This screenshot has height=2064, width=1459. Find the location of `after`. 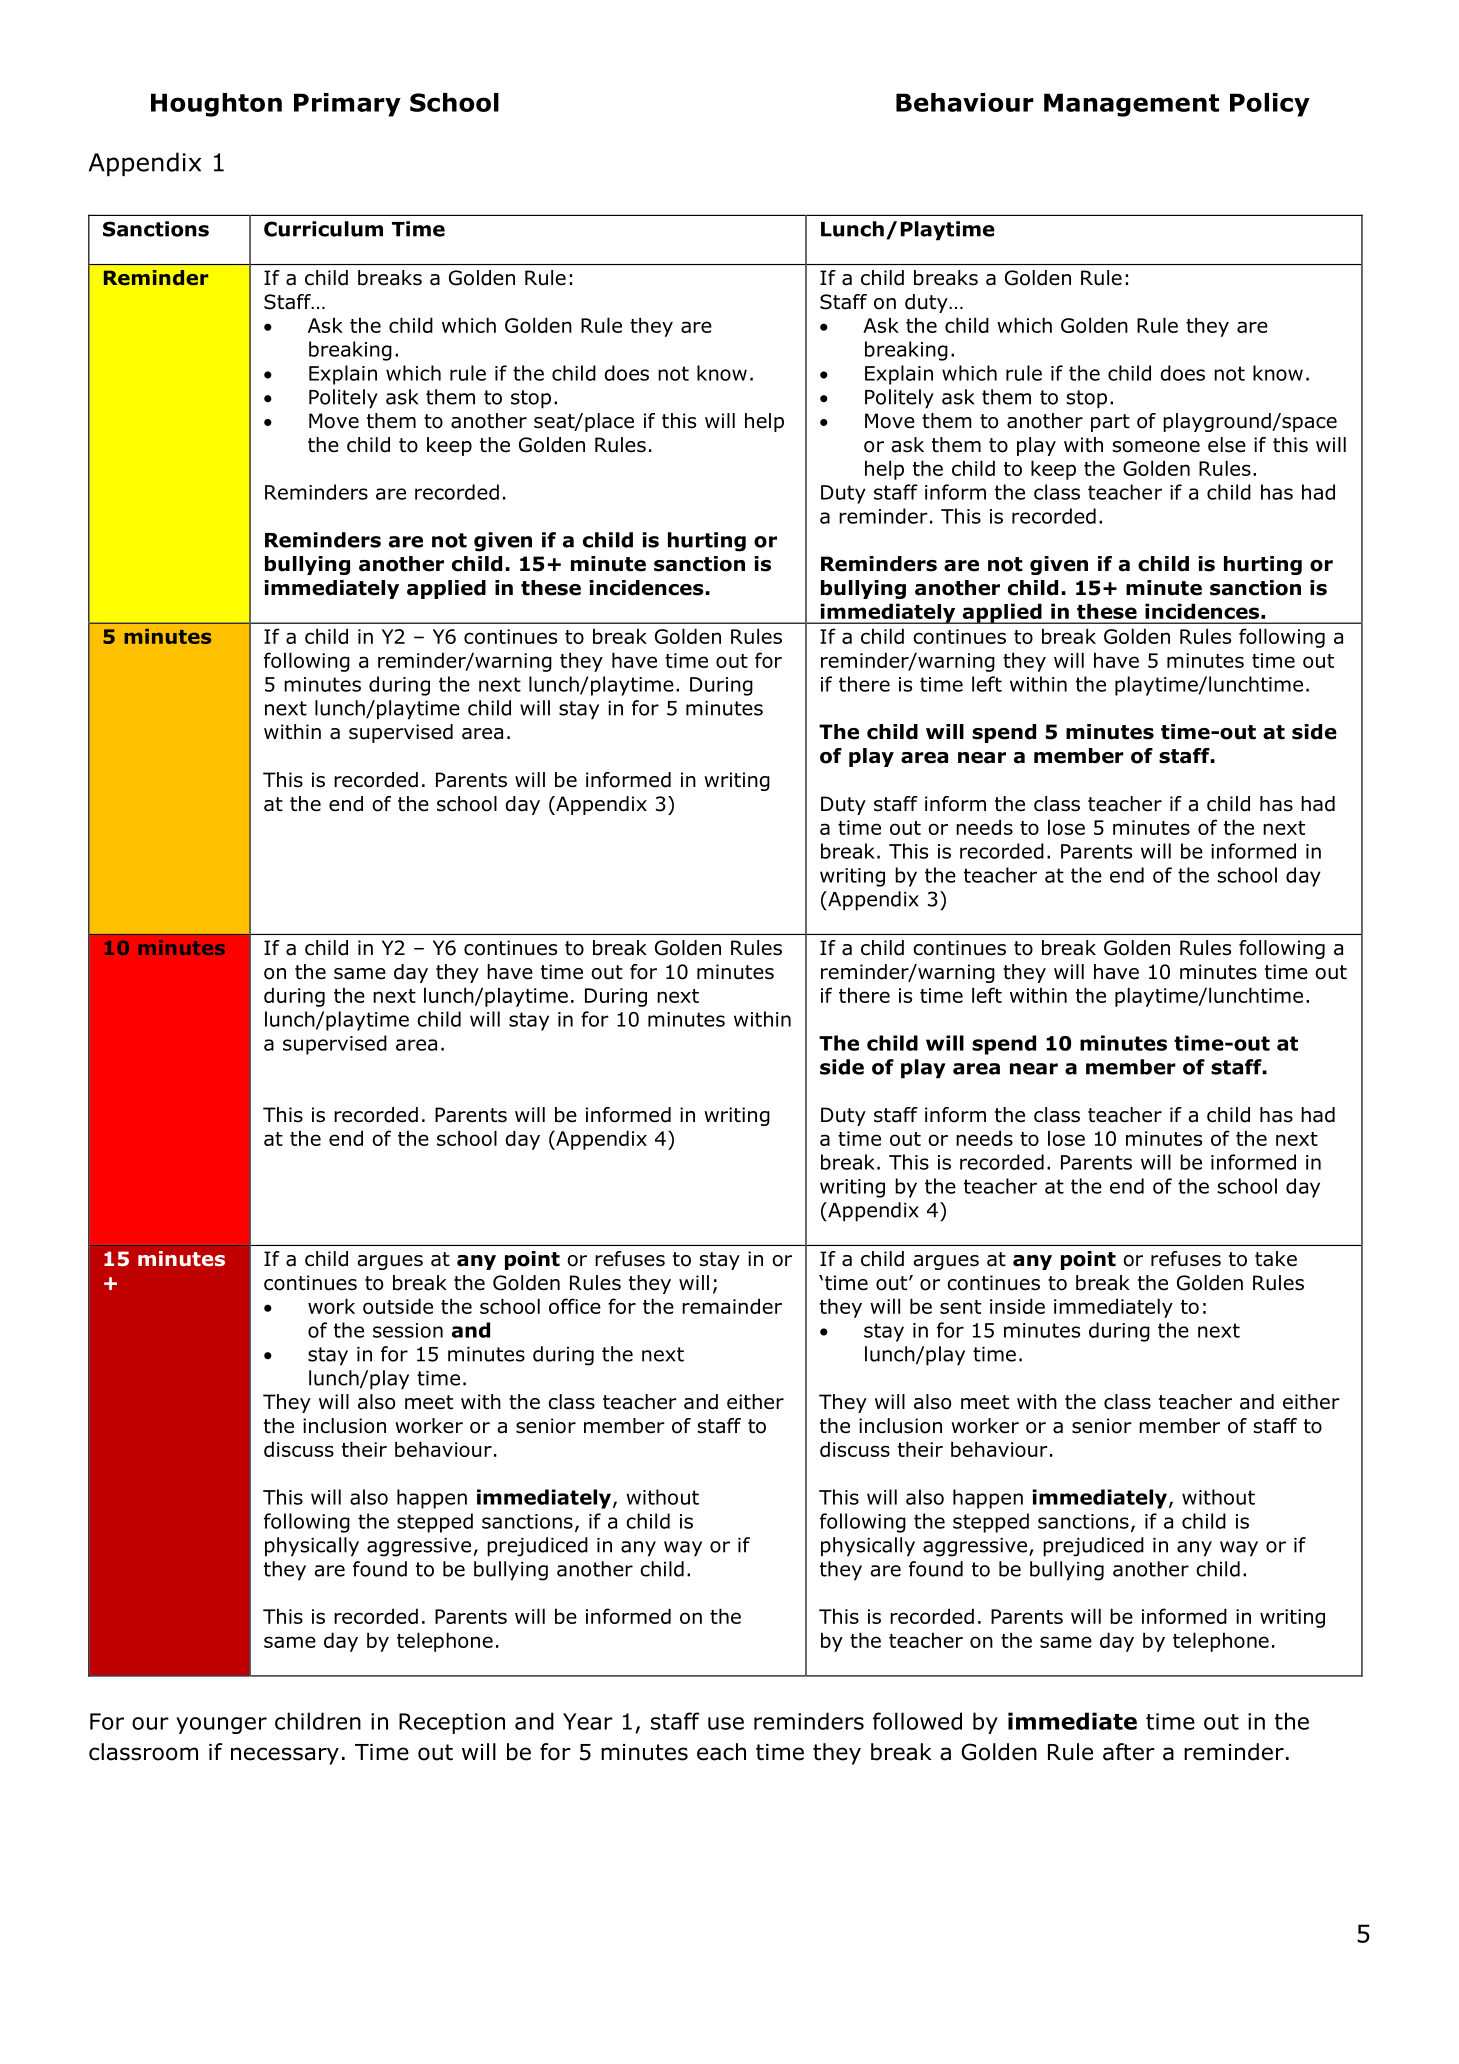

after is located at coordinates (1129, 1752).
